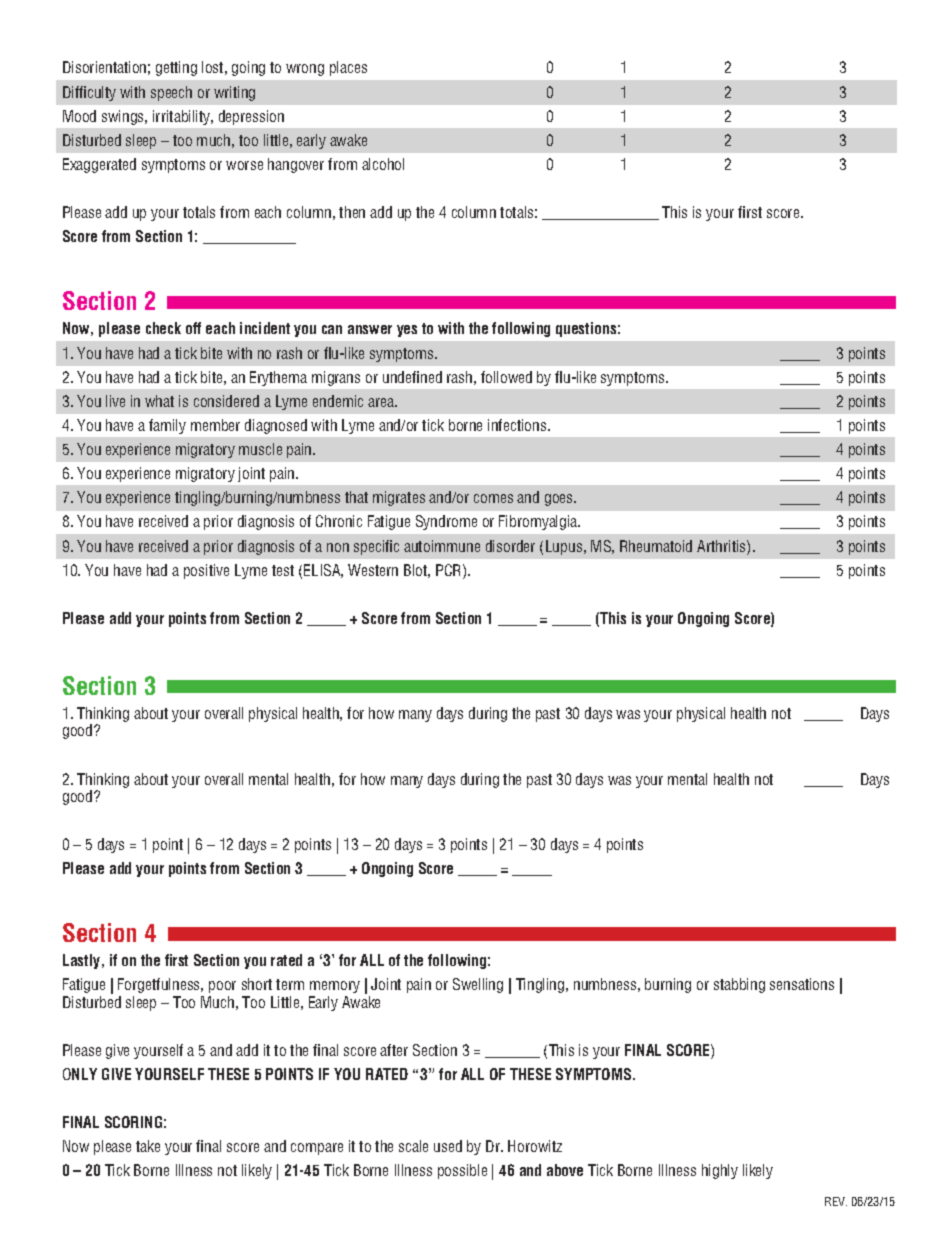  Describe the element at coordinates (383, 164) in the document. I see `alcohol` at that location.
